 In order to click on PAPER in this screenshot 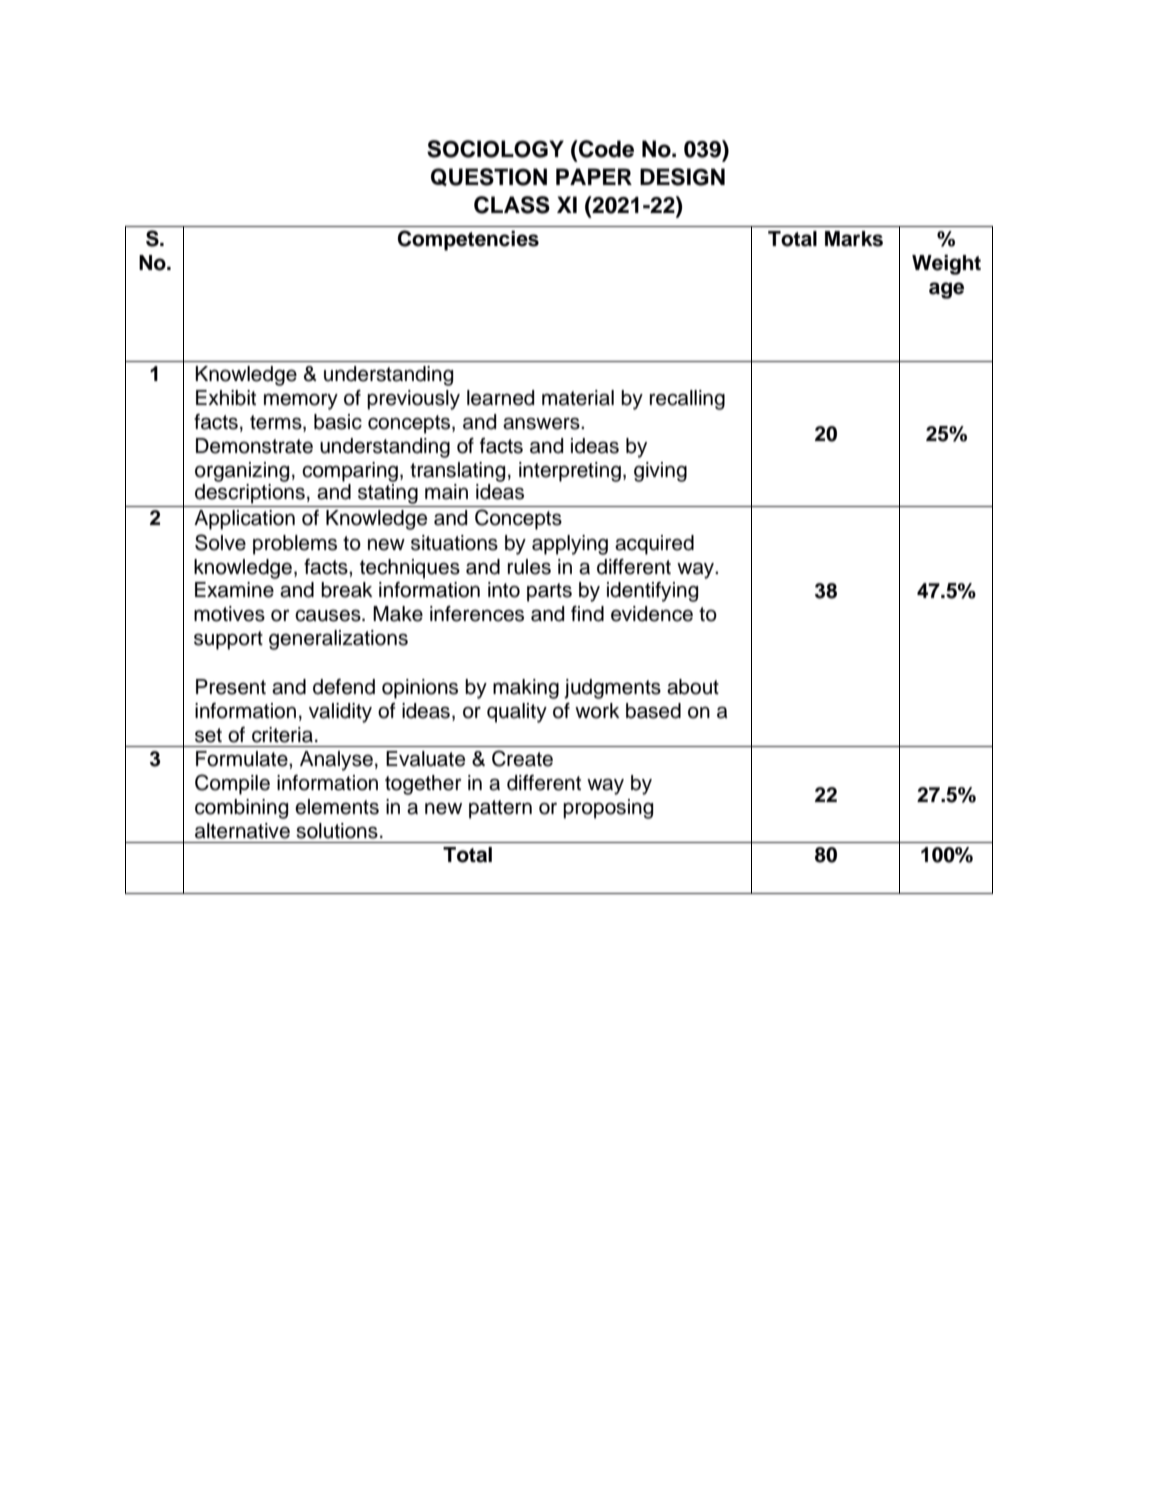, I will do `click(594, 176)`.
